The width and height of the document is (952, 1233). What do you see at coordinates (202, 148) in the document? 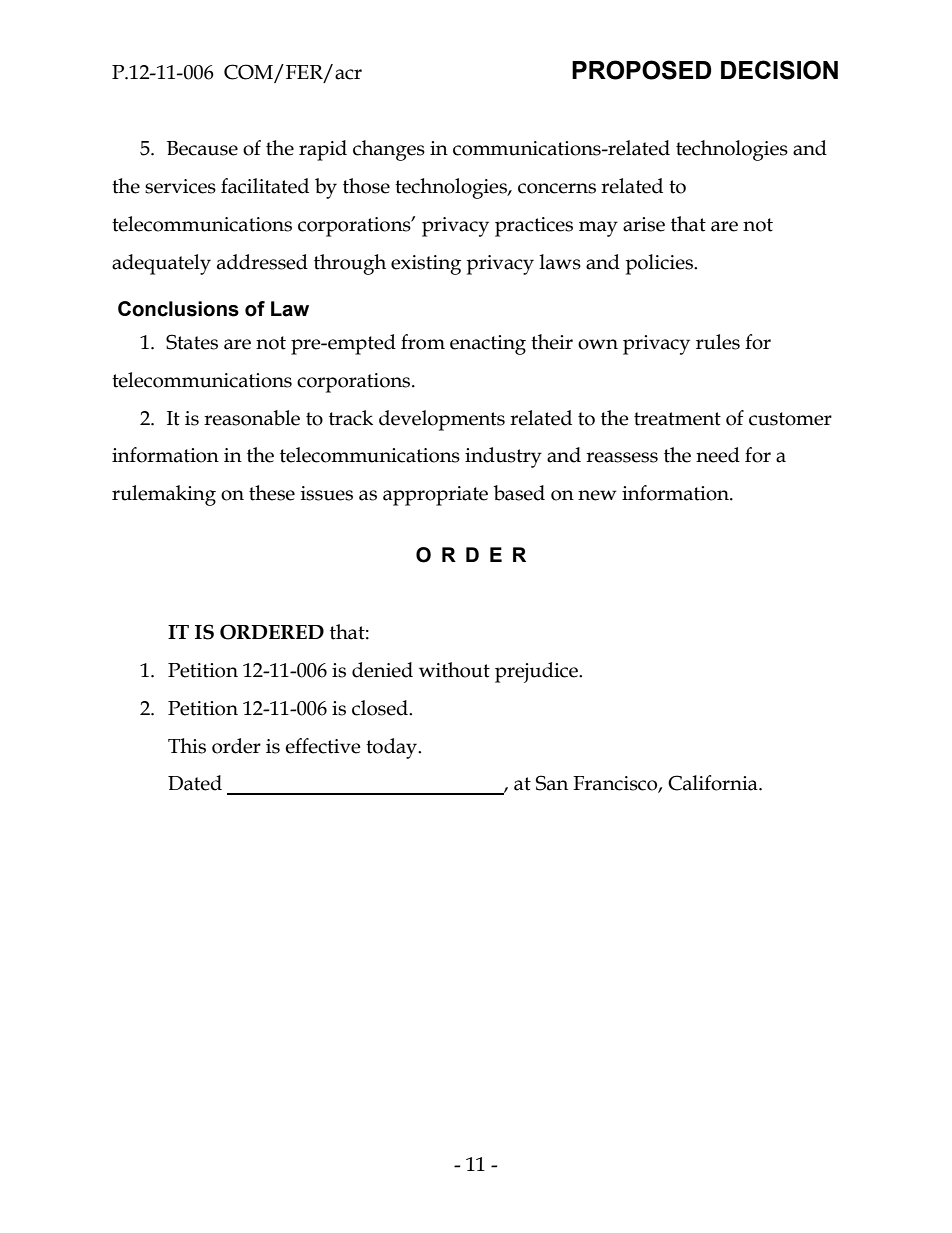
I see `Because` at bounding box center [202, 148].
